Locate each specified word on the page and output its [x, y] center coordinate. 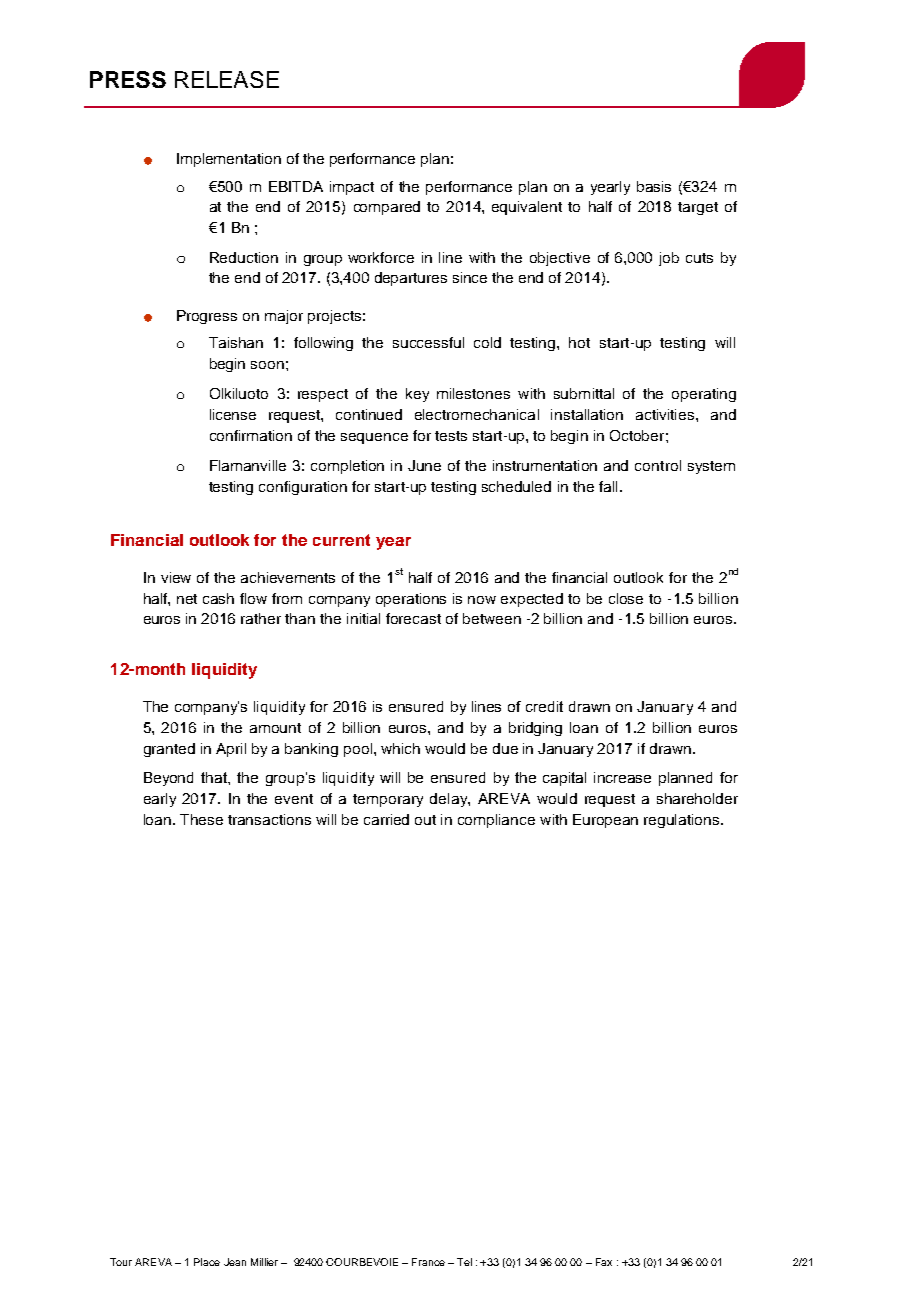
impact [352, 188]
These [201, 819]
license [233, 414]
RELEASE [227, 79]
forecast [413, 618]
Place [207, 1262]
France [428, 1262]
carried [386, 819]
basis [654, 186]
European [605, 821]
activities [666, 414]
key [417, 395]
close [626, 598]
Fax [604, 1262]
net [187, 599]
